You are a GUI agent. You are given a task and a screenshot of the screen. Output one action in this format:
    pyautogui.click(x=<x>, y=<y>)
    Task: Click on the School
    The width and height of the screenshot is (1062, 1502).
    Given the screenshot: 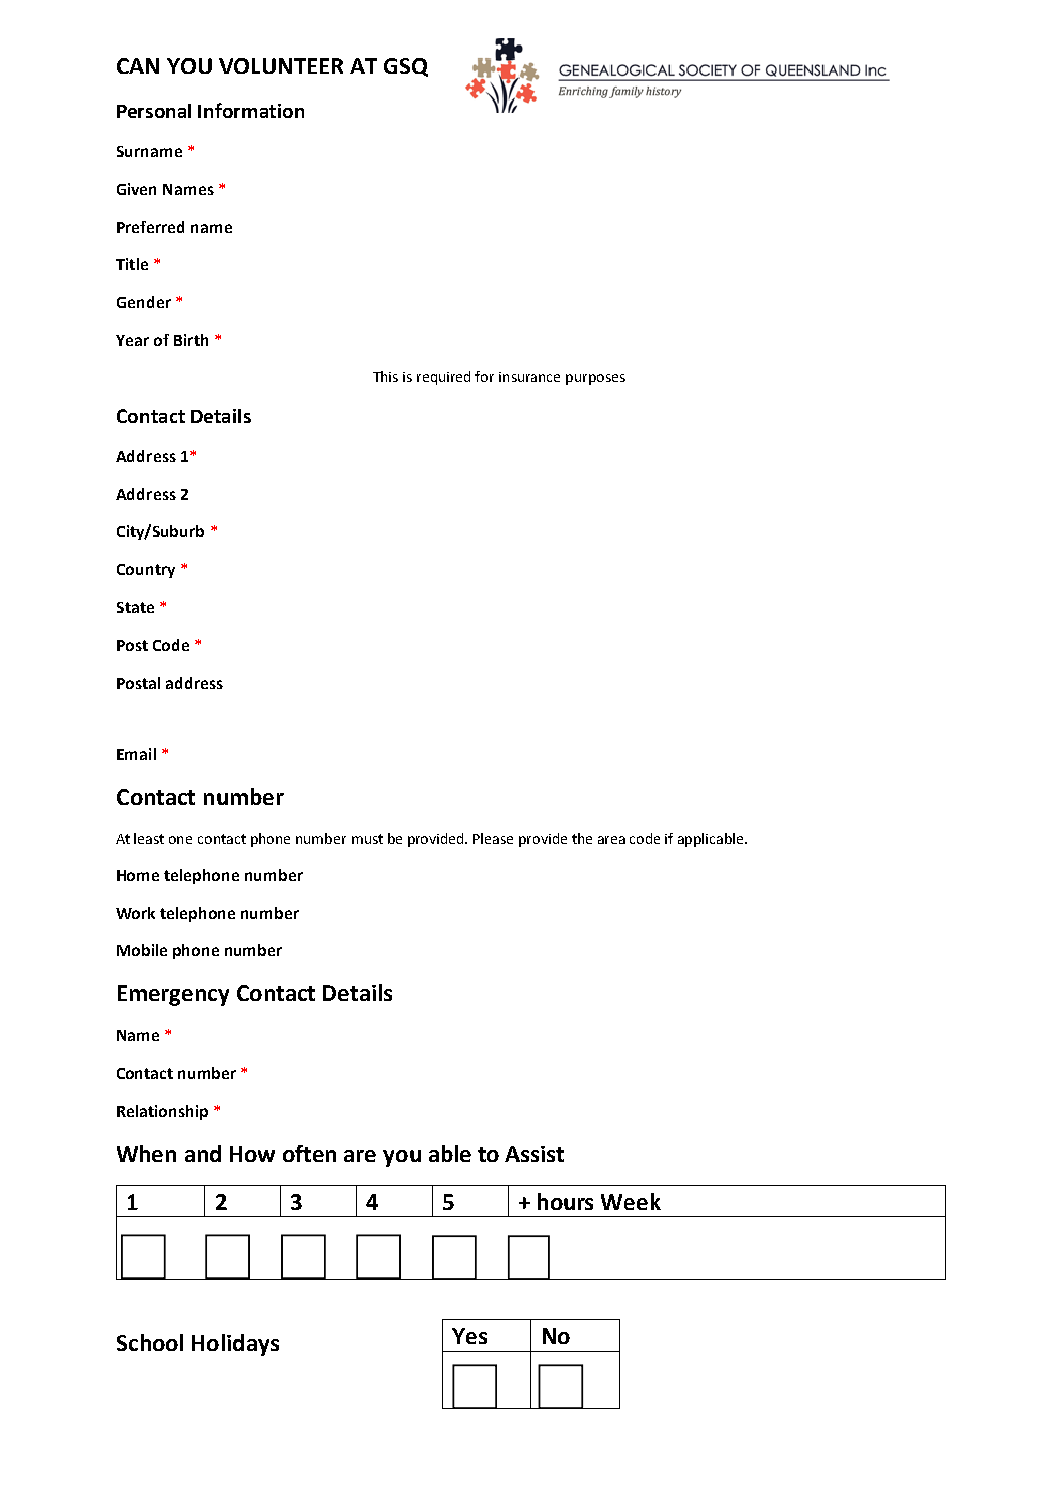 What is the action you would take?
    pyautogui.click(x=150, y=1342)
